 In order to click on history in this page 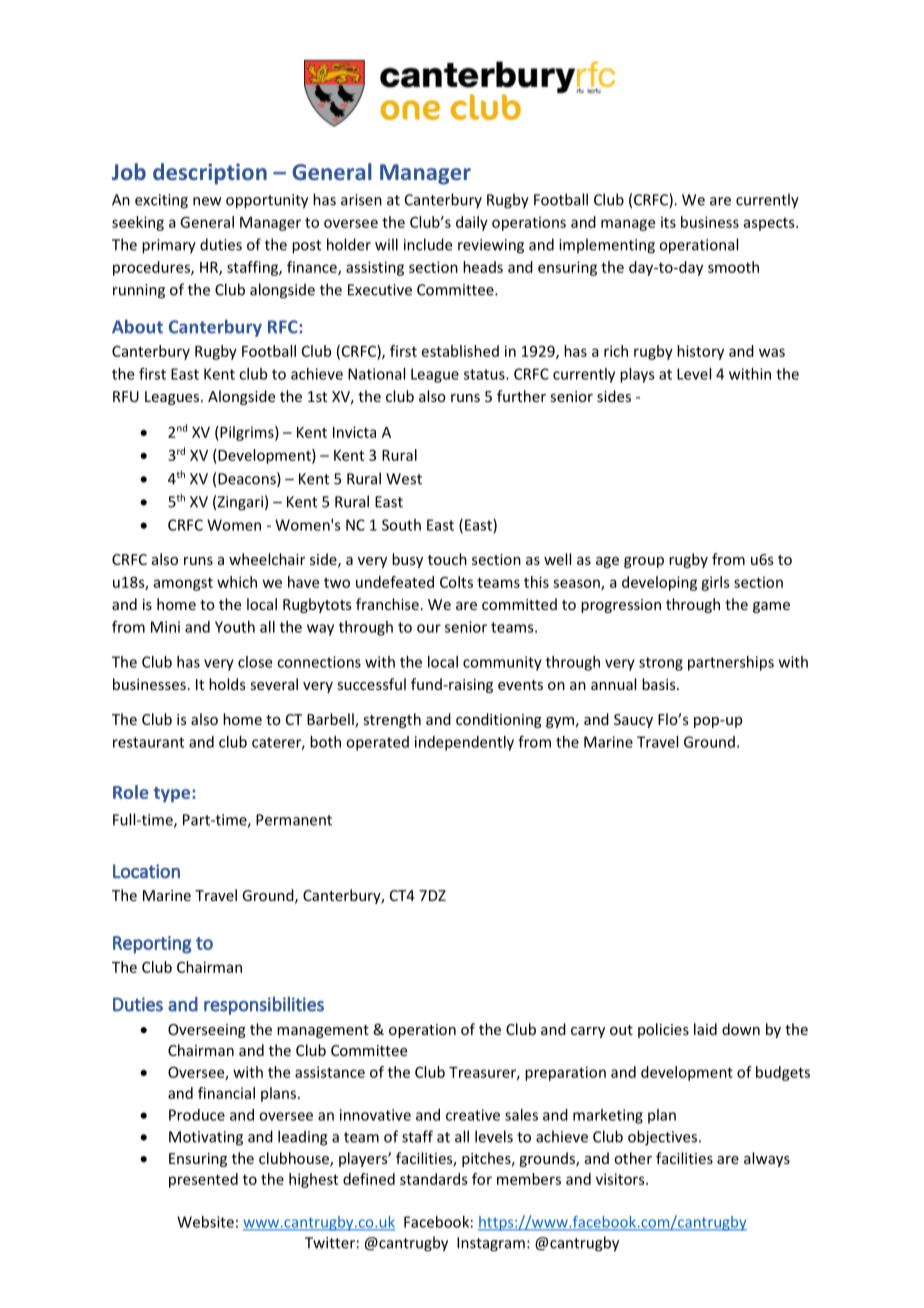, I will do `click(700, 352)`.
